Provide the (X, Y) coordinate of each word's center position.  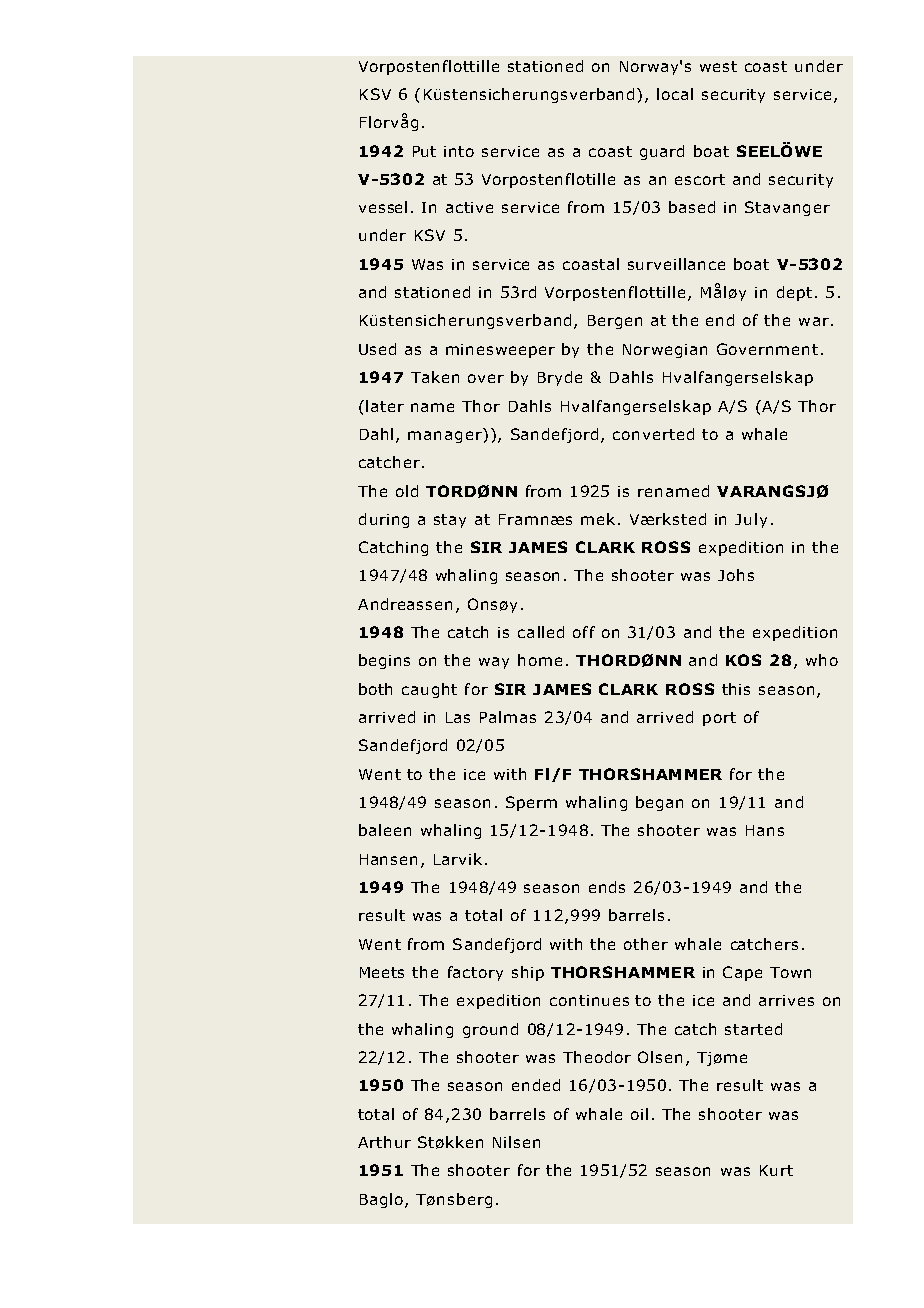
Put (424, 151)
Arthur (384, 1142)
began (659, 803)
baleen (385, 830)
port (719, 719)
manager (445, 437)
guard (662, 152)
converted (653, 434)
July (751, 520)
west (718, 66)
